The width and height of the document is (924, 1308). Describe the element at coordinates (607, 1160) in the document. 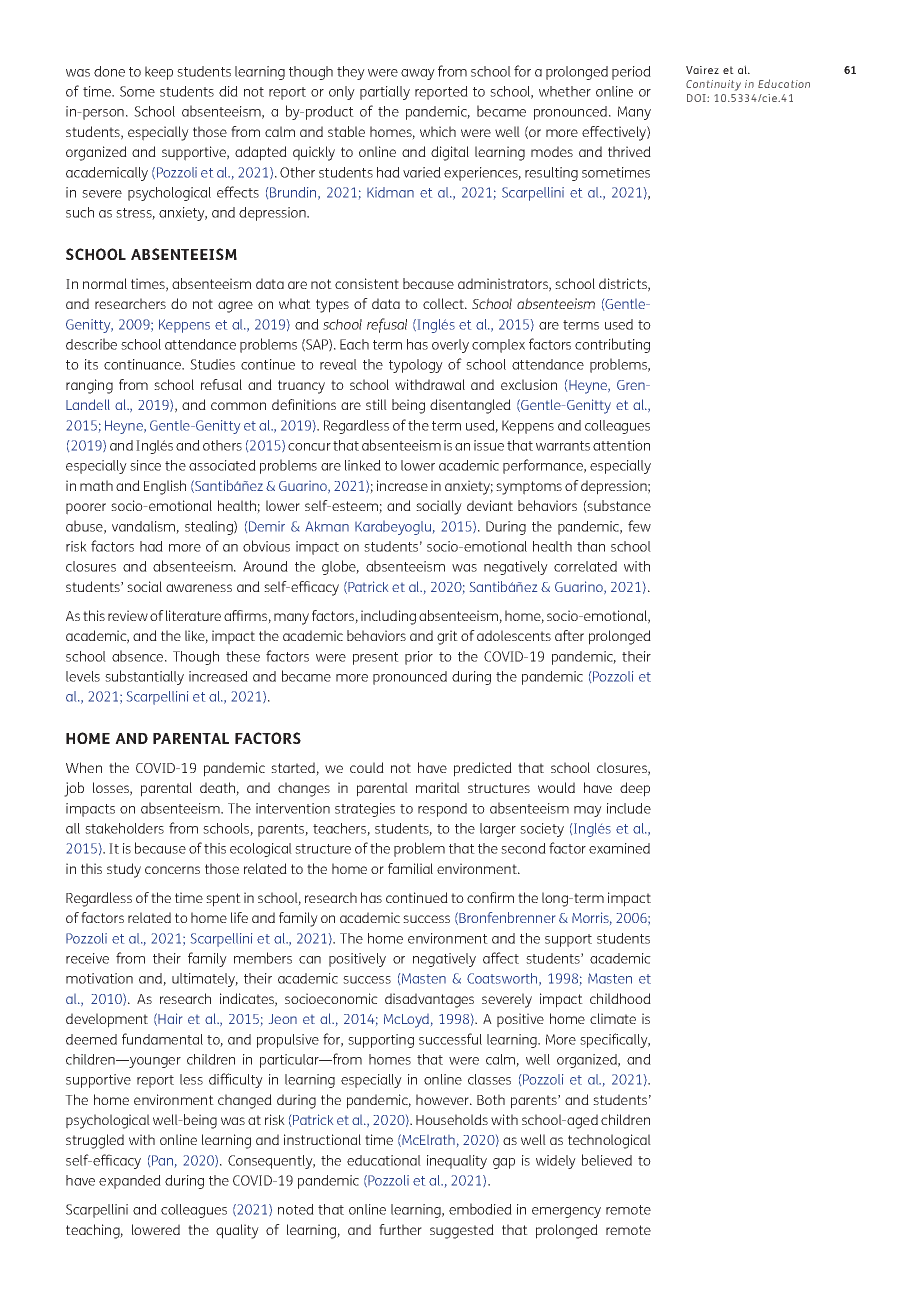

I see `believed` at that location.
